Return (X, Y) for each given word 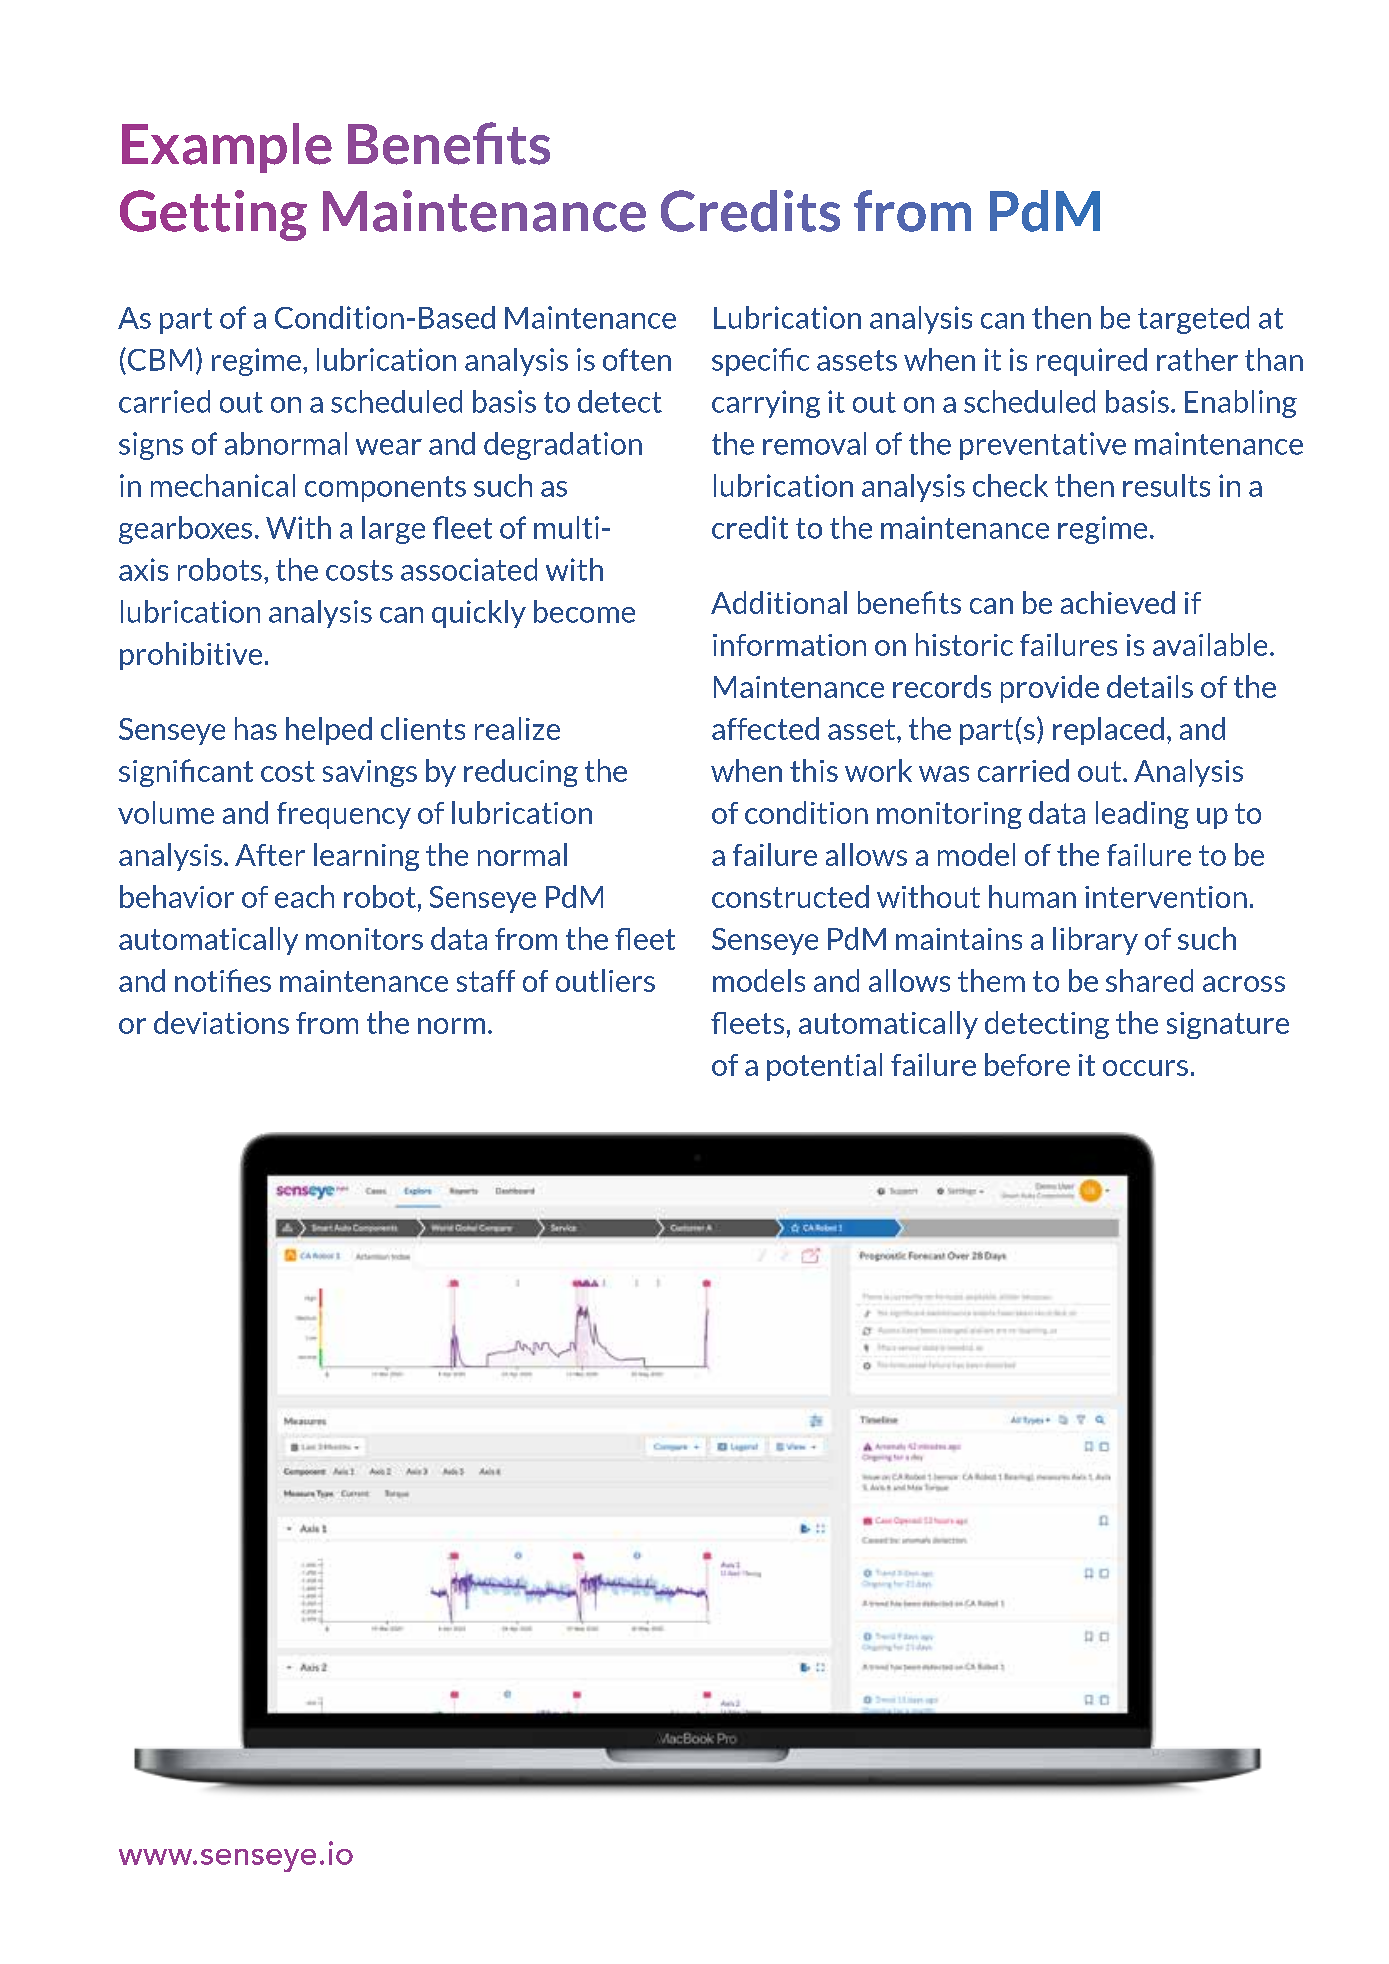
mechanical (223, 485)
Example (227, 148)
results (1166, 485)
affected (765, 728)
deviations (221, 1022)
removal (814, 443)
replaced (1108, 731)
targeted (1193, 320)
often (637, 359)
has (256, 728)
